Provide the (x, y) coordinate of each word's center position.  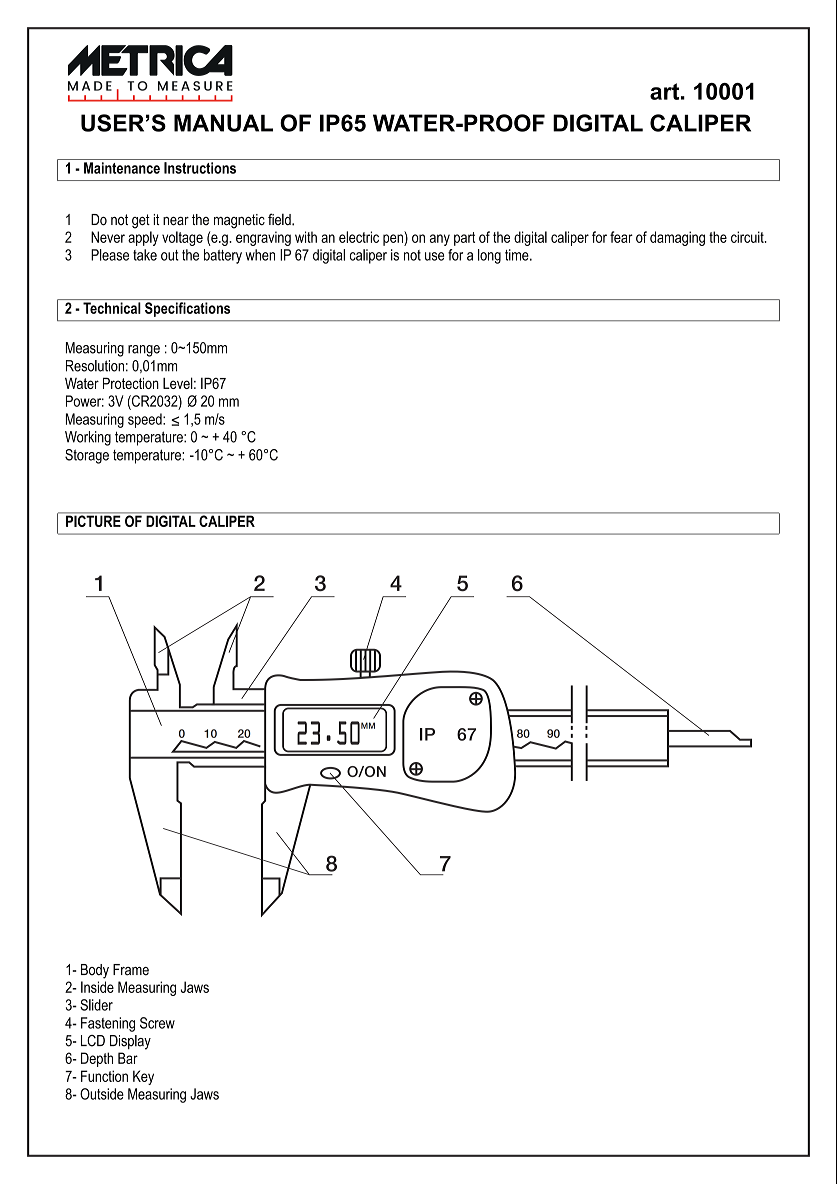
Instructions (200, 168)
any (440, 240)
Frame (131, 970)
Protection (131, 383)
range (144, 351)
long (489, 256)
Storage (87, 456)
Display (130, 1042)
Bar (128, 1058)
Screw (157, 1023)
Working (88, 438)
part (464, 239)
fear (621, 237)
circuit (748, 237)
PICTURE (93, 520)
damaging (677, 238)
